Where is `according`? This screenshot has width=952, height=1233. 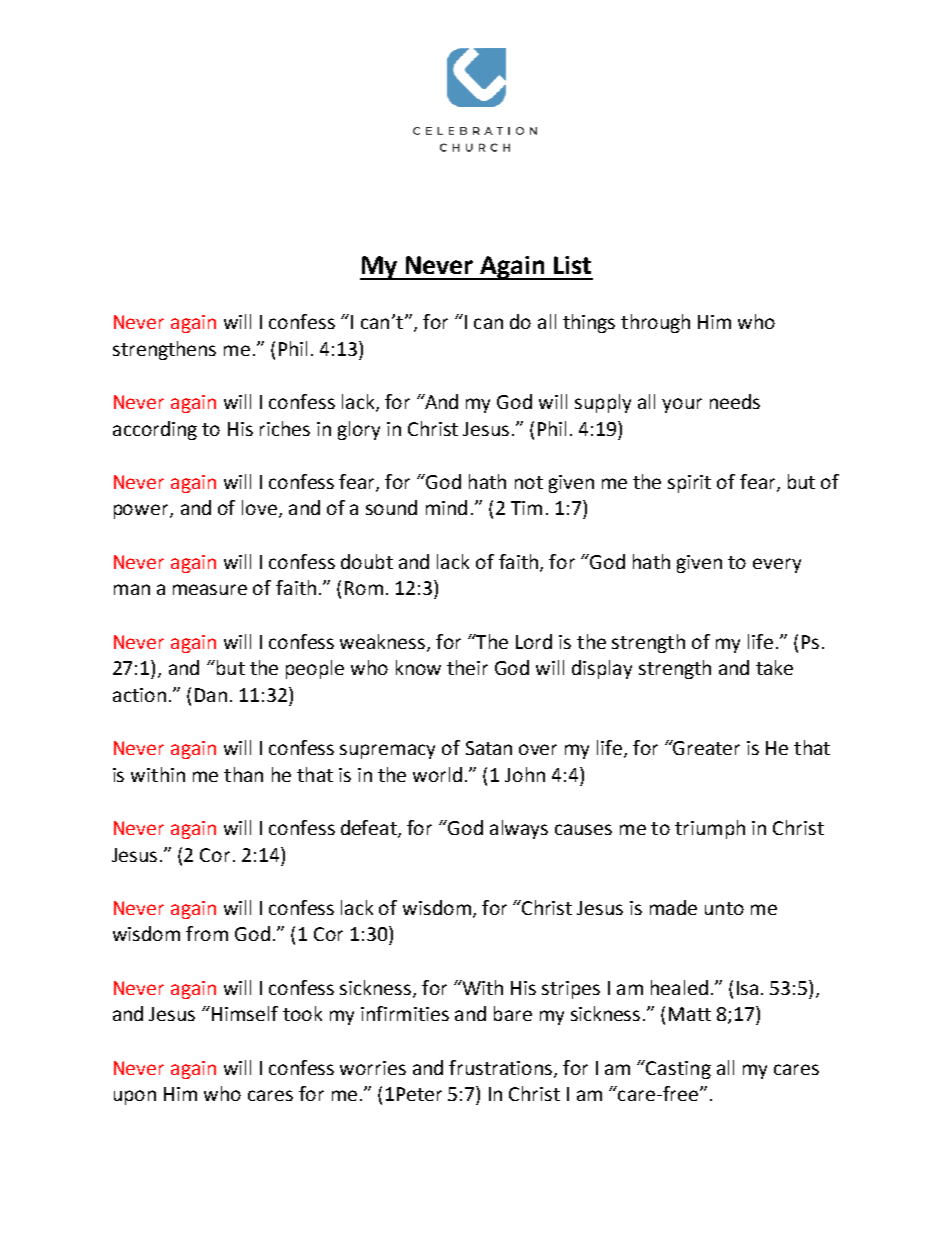 according is located at coordinates (155, 430).
